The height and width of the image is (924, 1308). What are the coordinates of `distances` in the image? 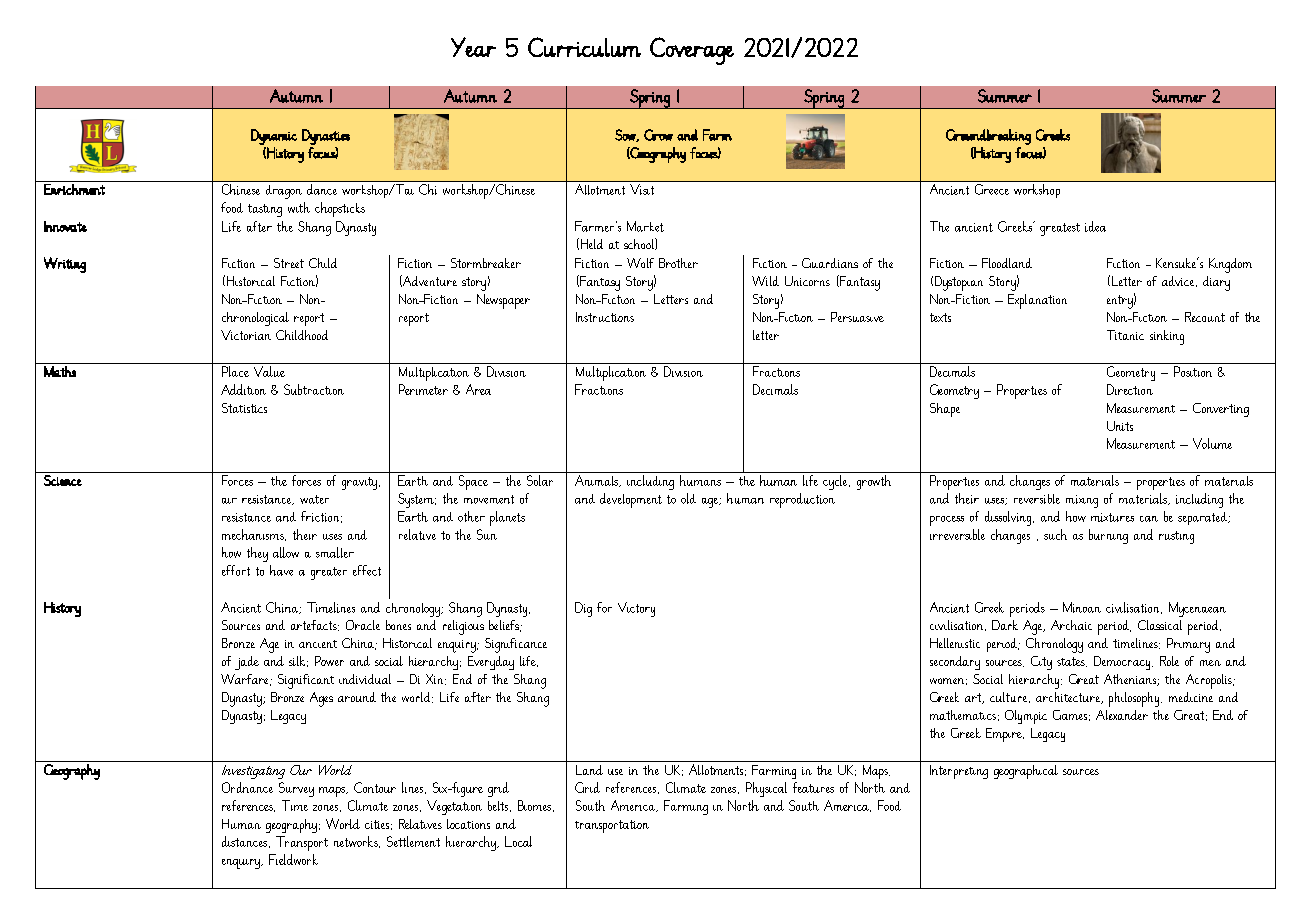 It's located at (246, 842).
